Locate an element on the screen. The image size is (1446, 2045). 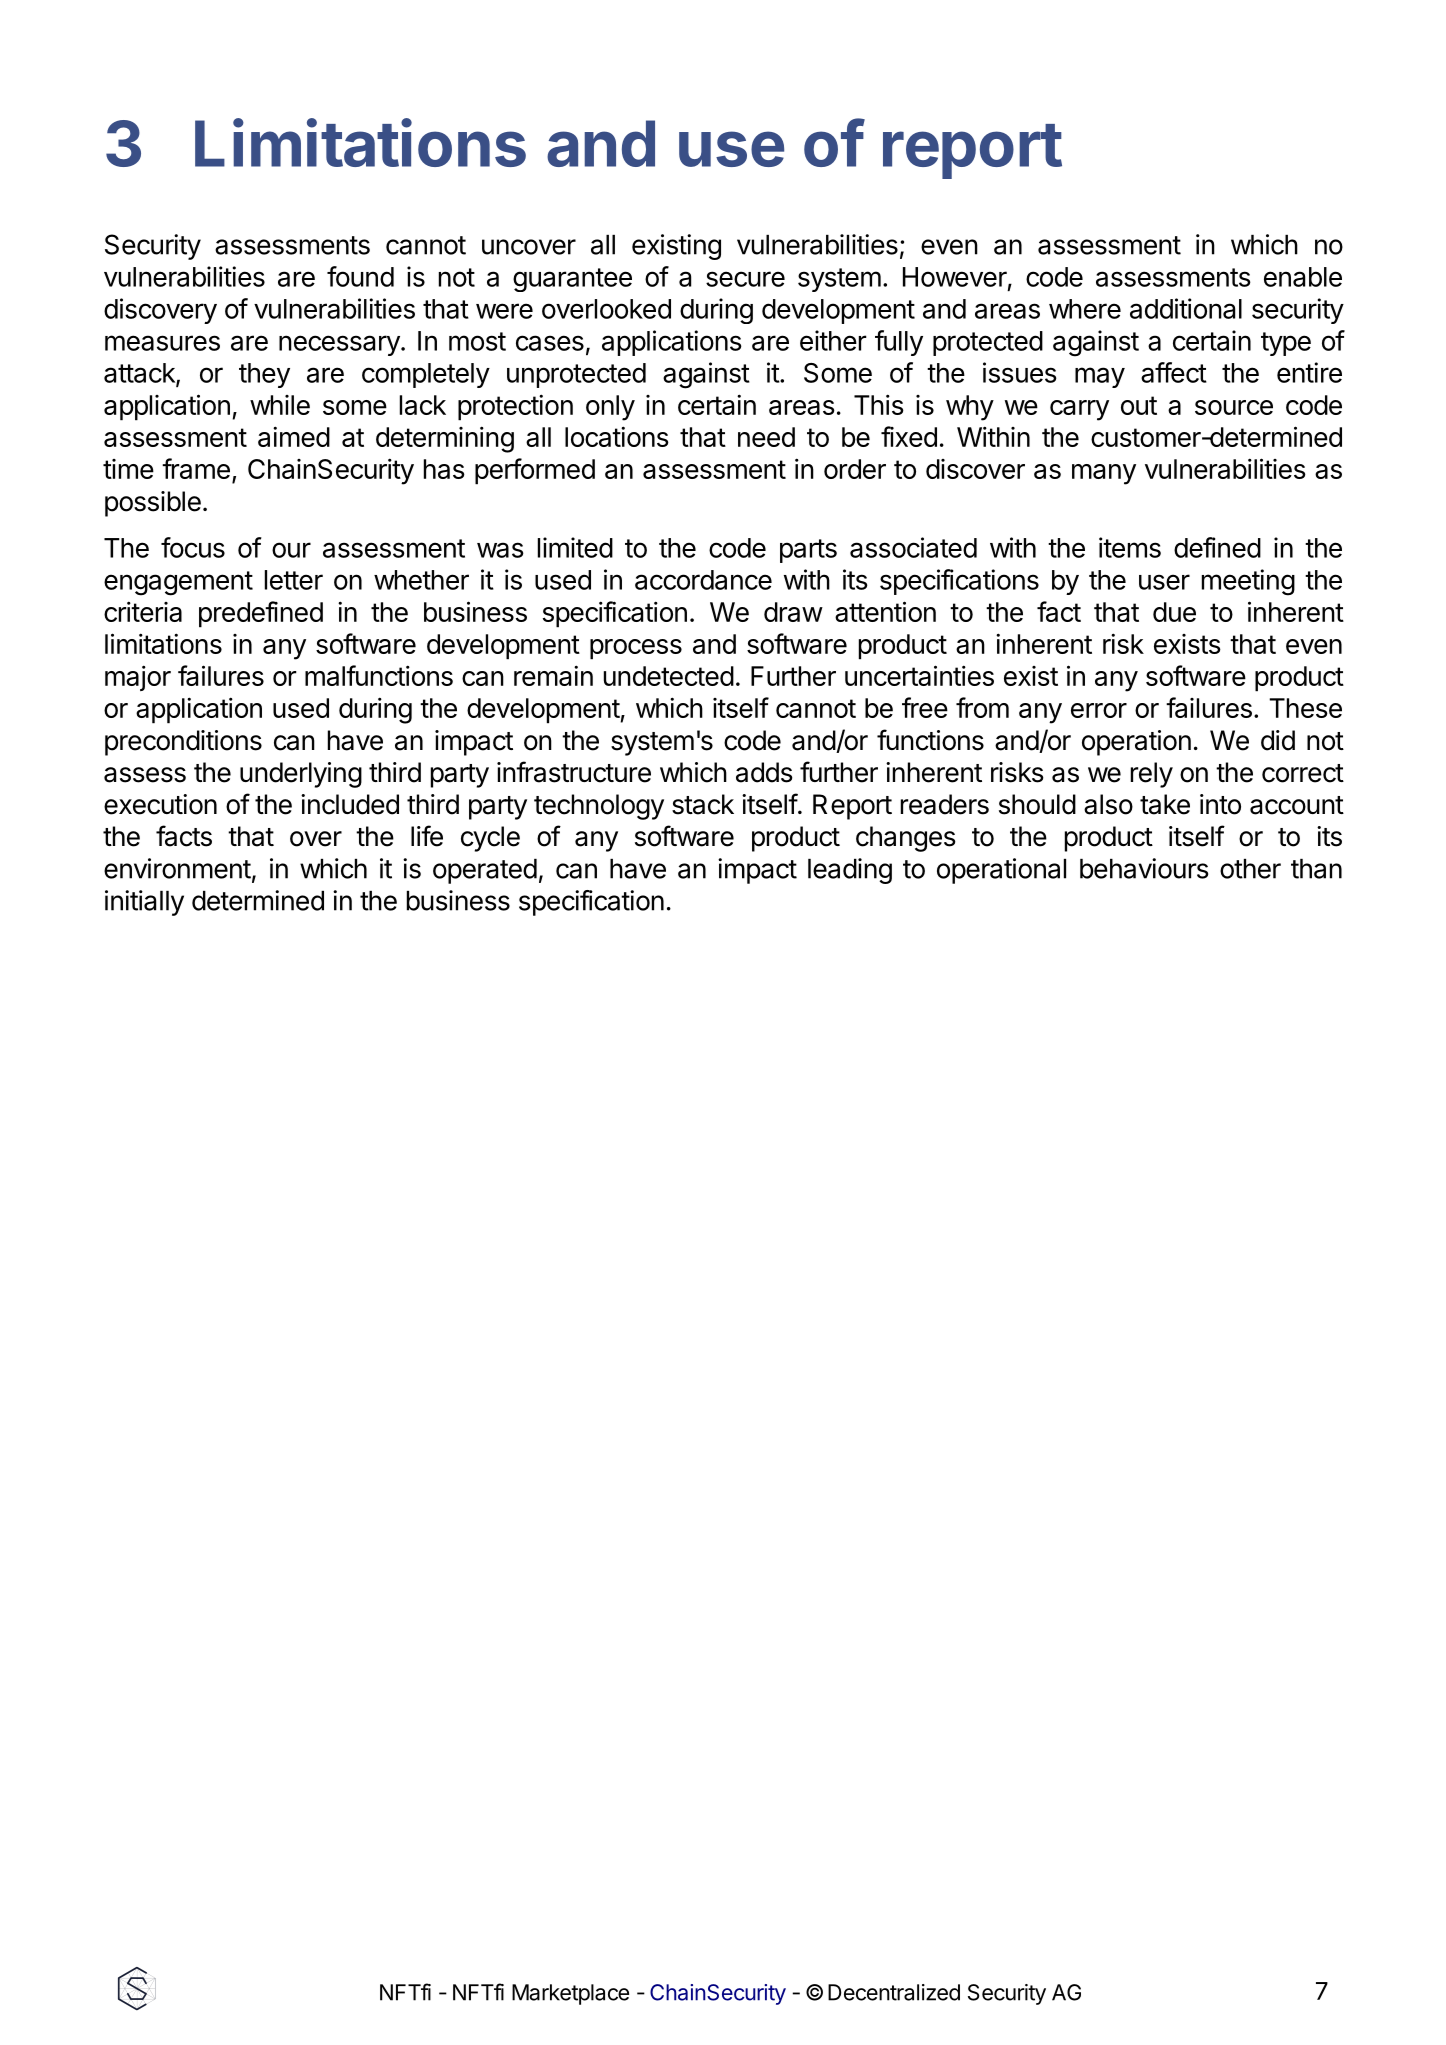
they is located at coordinates (264, 375).
